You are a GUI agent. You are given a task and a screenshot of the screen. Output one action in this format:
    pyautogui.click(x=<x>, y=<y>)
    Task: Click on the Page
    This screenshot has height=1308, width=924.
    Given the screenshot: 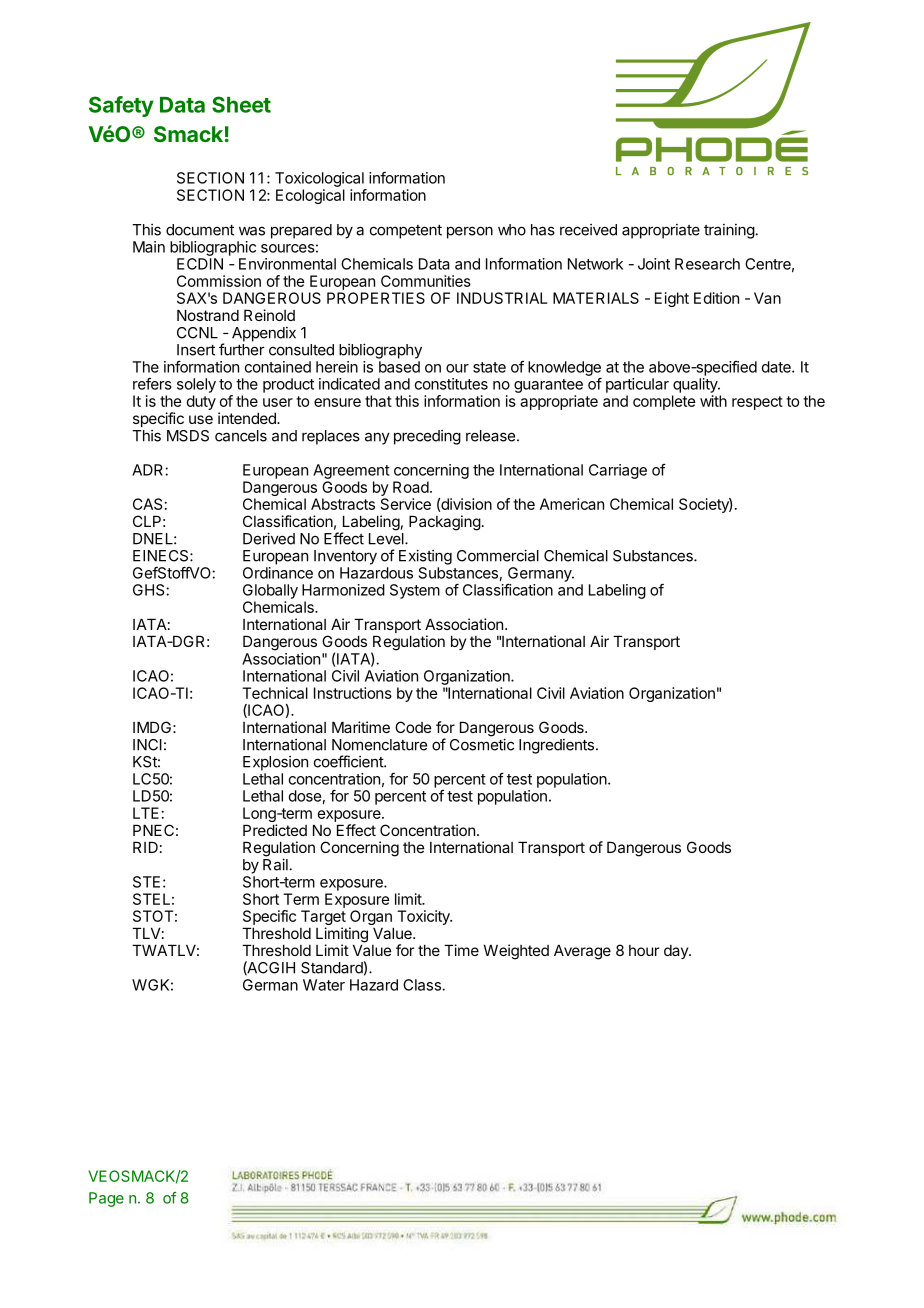 What is the action you would take?
    pyautogui.click(x=106, y=1199)
